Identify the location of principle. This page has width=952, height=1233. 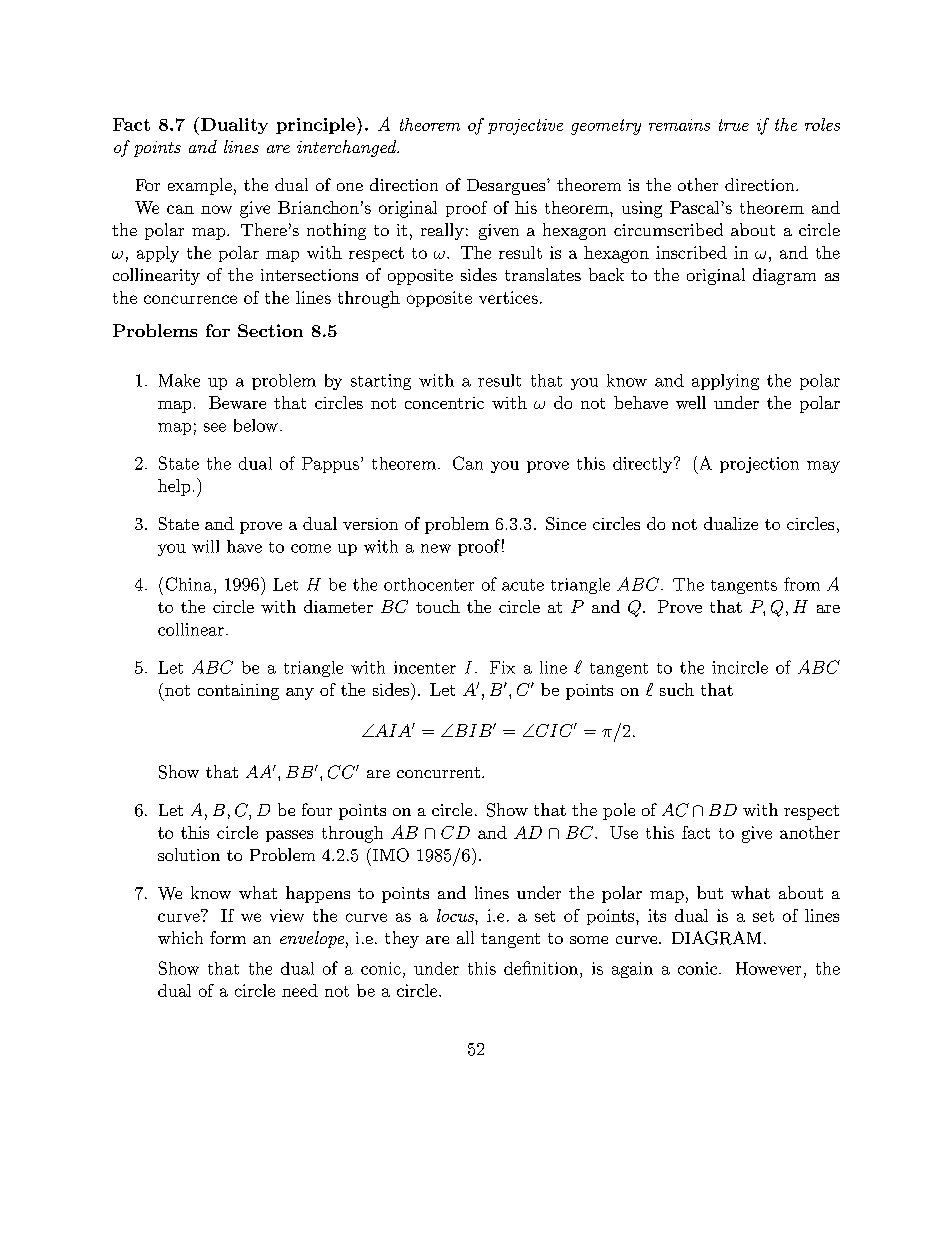
(315, 126).
